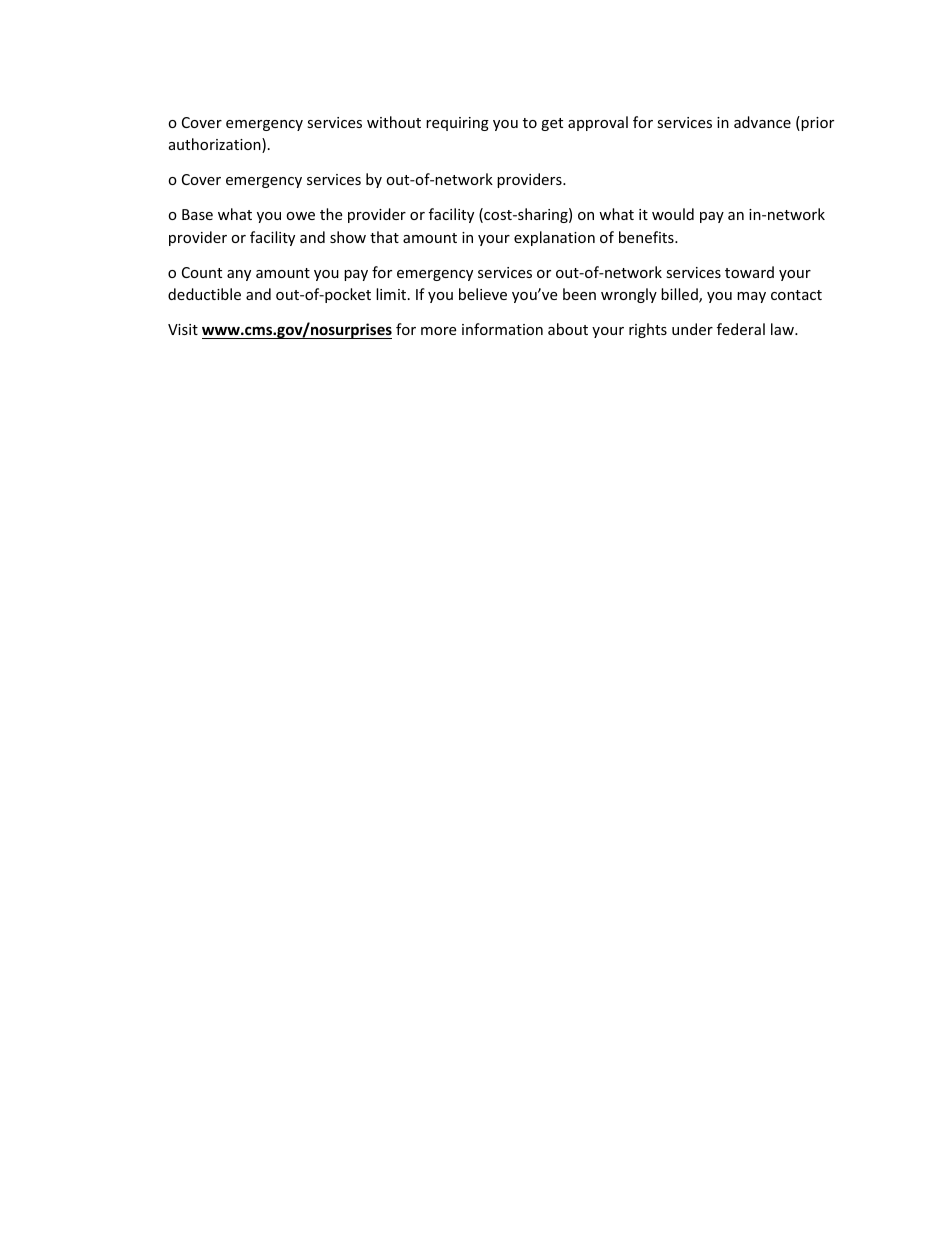 This screenshot has height=1233, width=952. What do you see at coordinates (741, 329) in the screenshot?
I see `federal` at bounding box center [741, 329].
